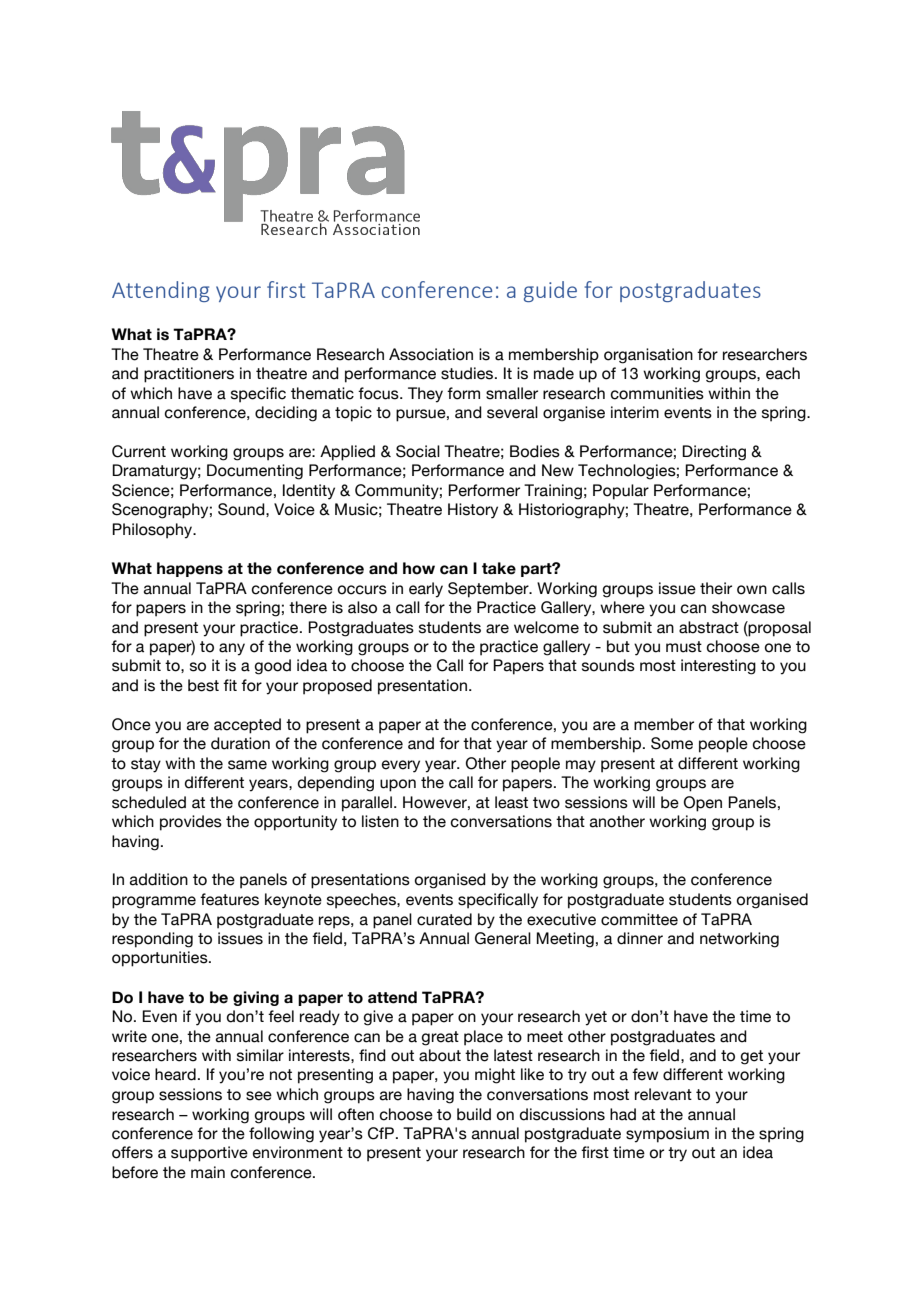 The width and height of the screenshot is (924, 1308). Describe the element at coordinates (657, 393) in the screenshot. I see `communities` at that location.
